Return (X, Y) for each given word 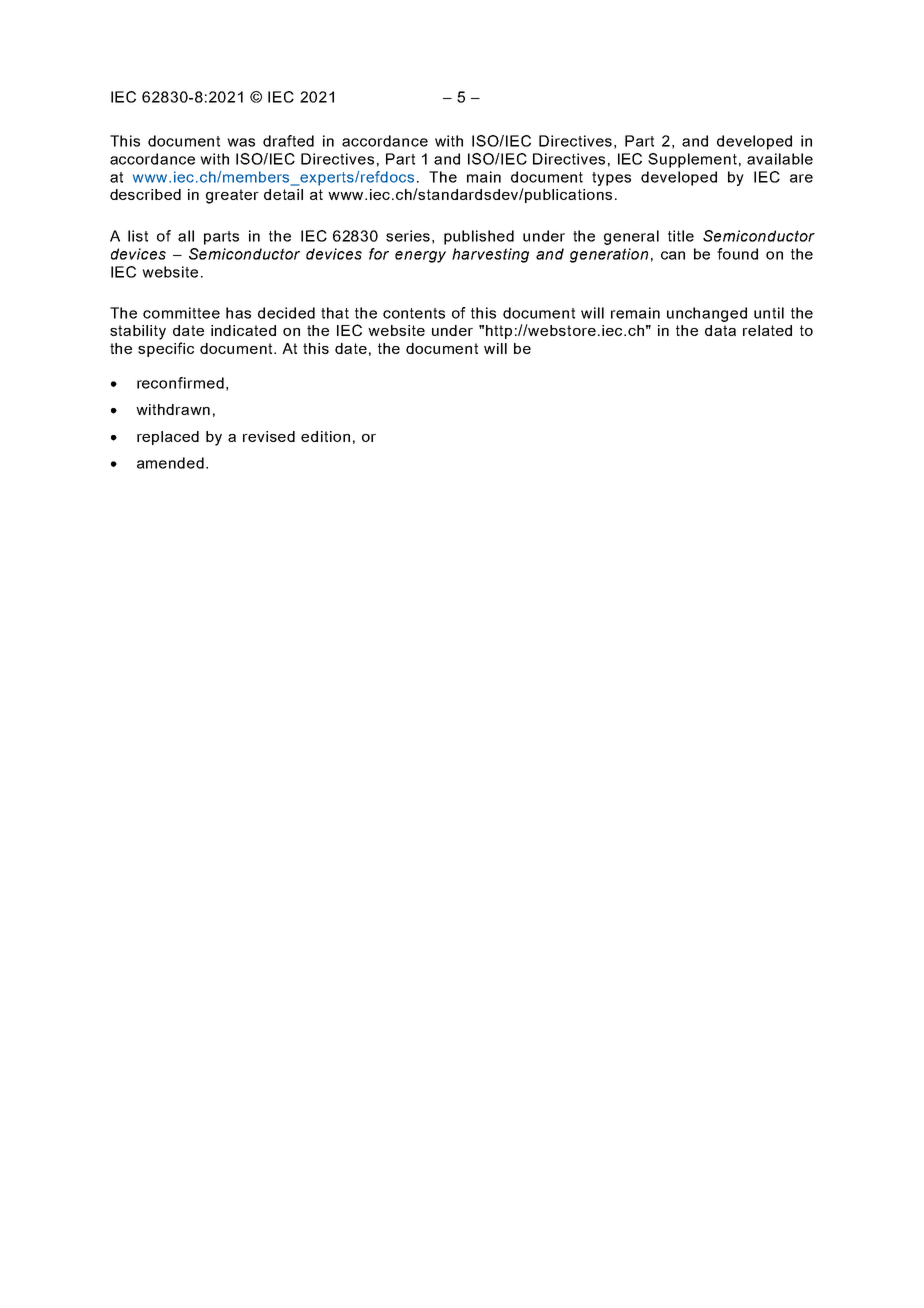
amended (170, 463)
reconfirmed (180, 383)
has (238, 313)
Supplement (692, 160)
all (186, 236)
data (720, 330)
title (681, 236)
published (479, 237)
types (611, 179)
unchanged (707, 314)
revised (269, 436)
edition (325, 436)
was (241, 142)
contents (414, 313)
